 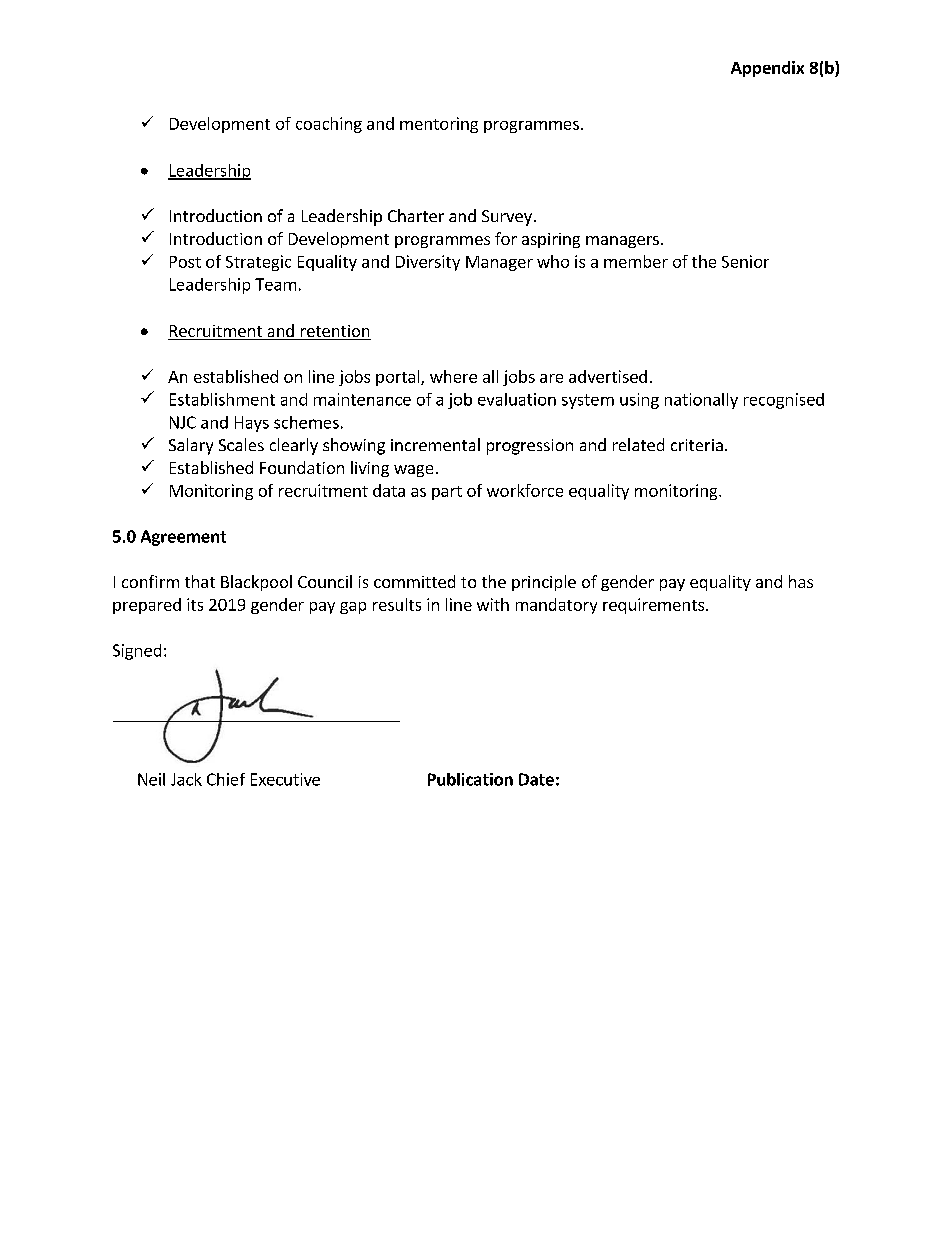 I want to click on coaching, so click(x=329, y=125).
